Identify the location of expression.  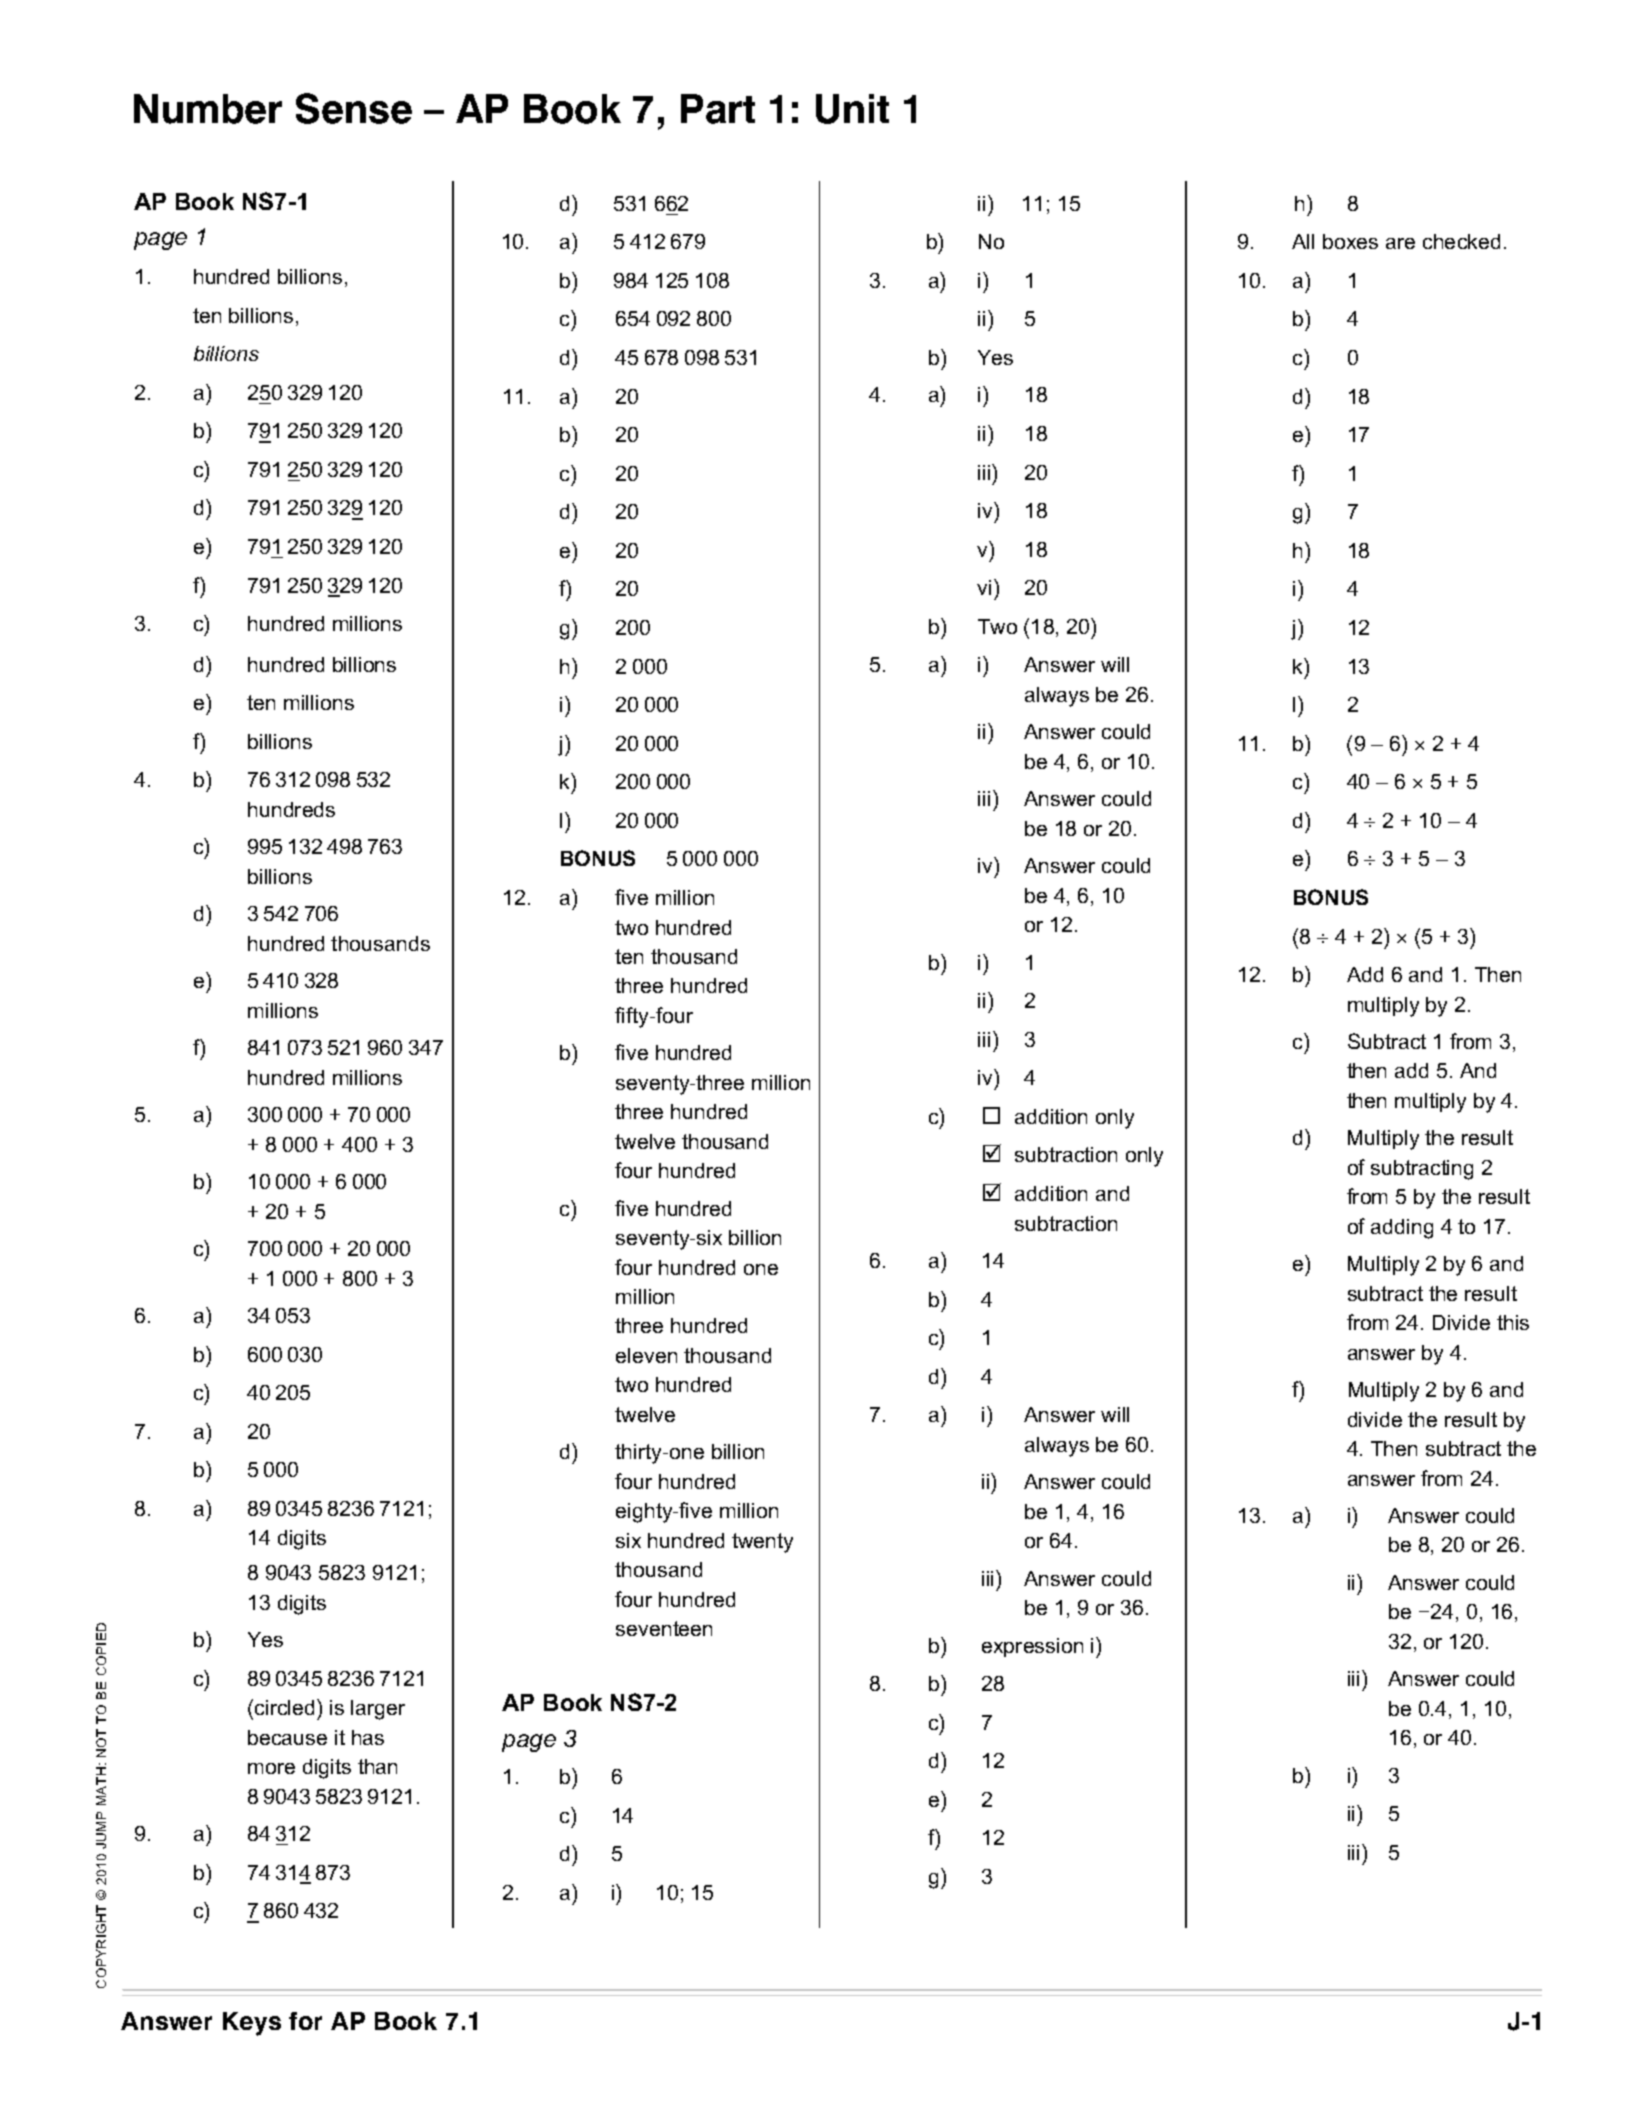
(1032, 1647).
